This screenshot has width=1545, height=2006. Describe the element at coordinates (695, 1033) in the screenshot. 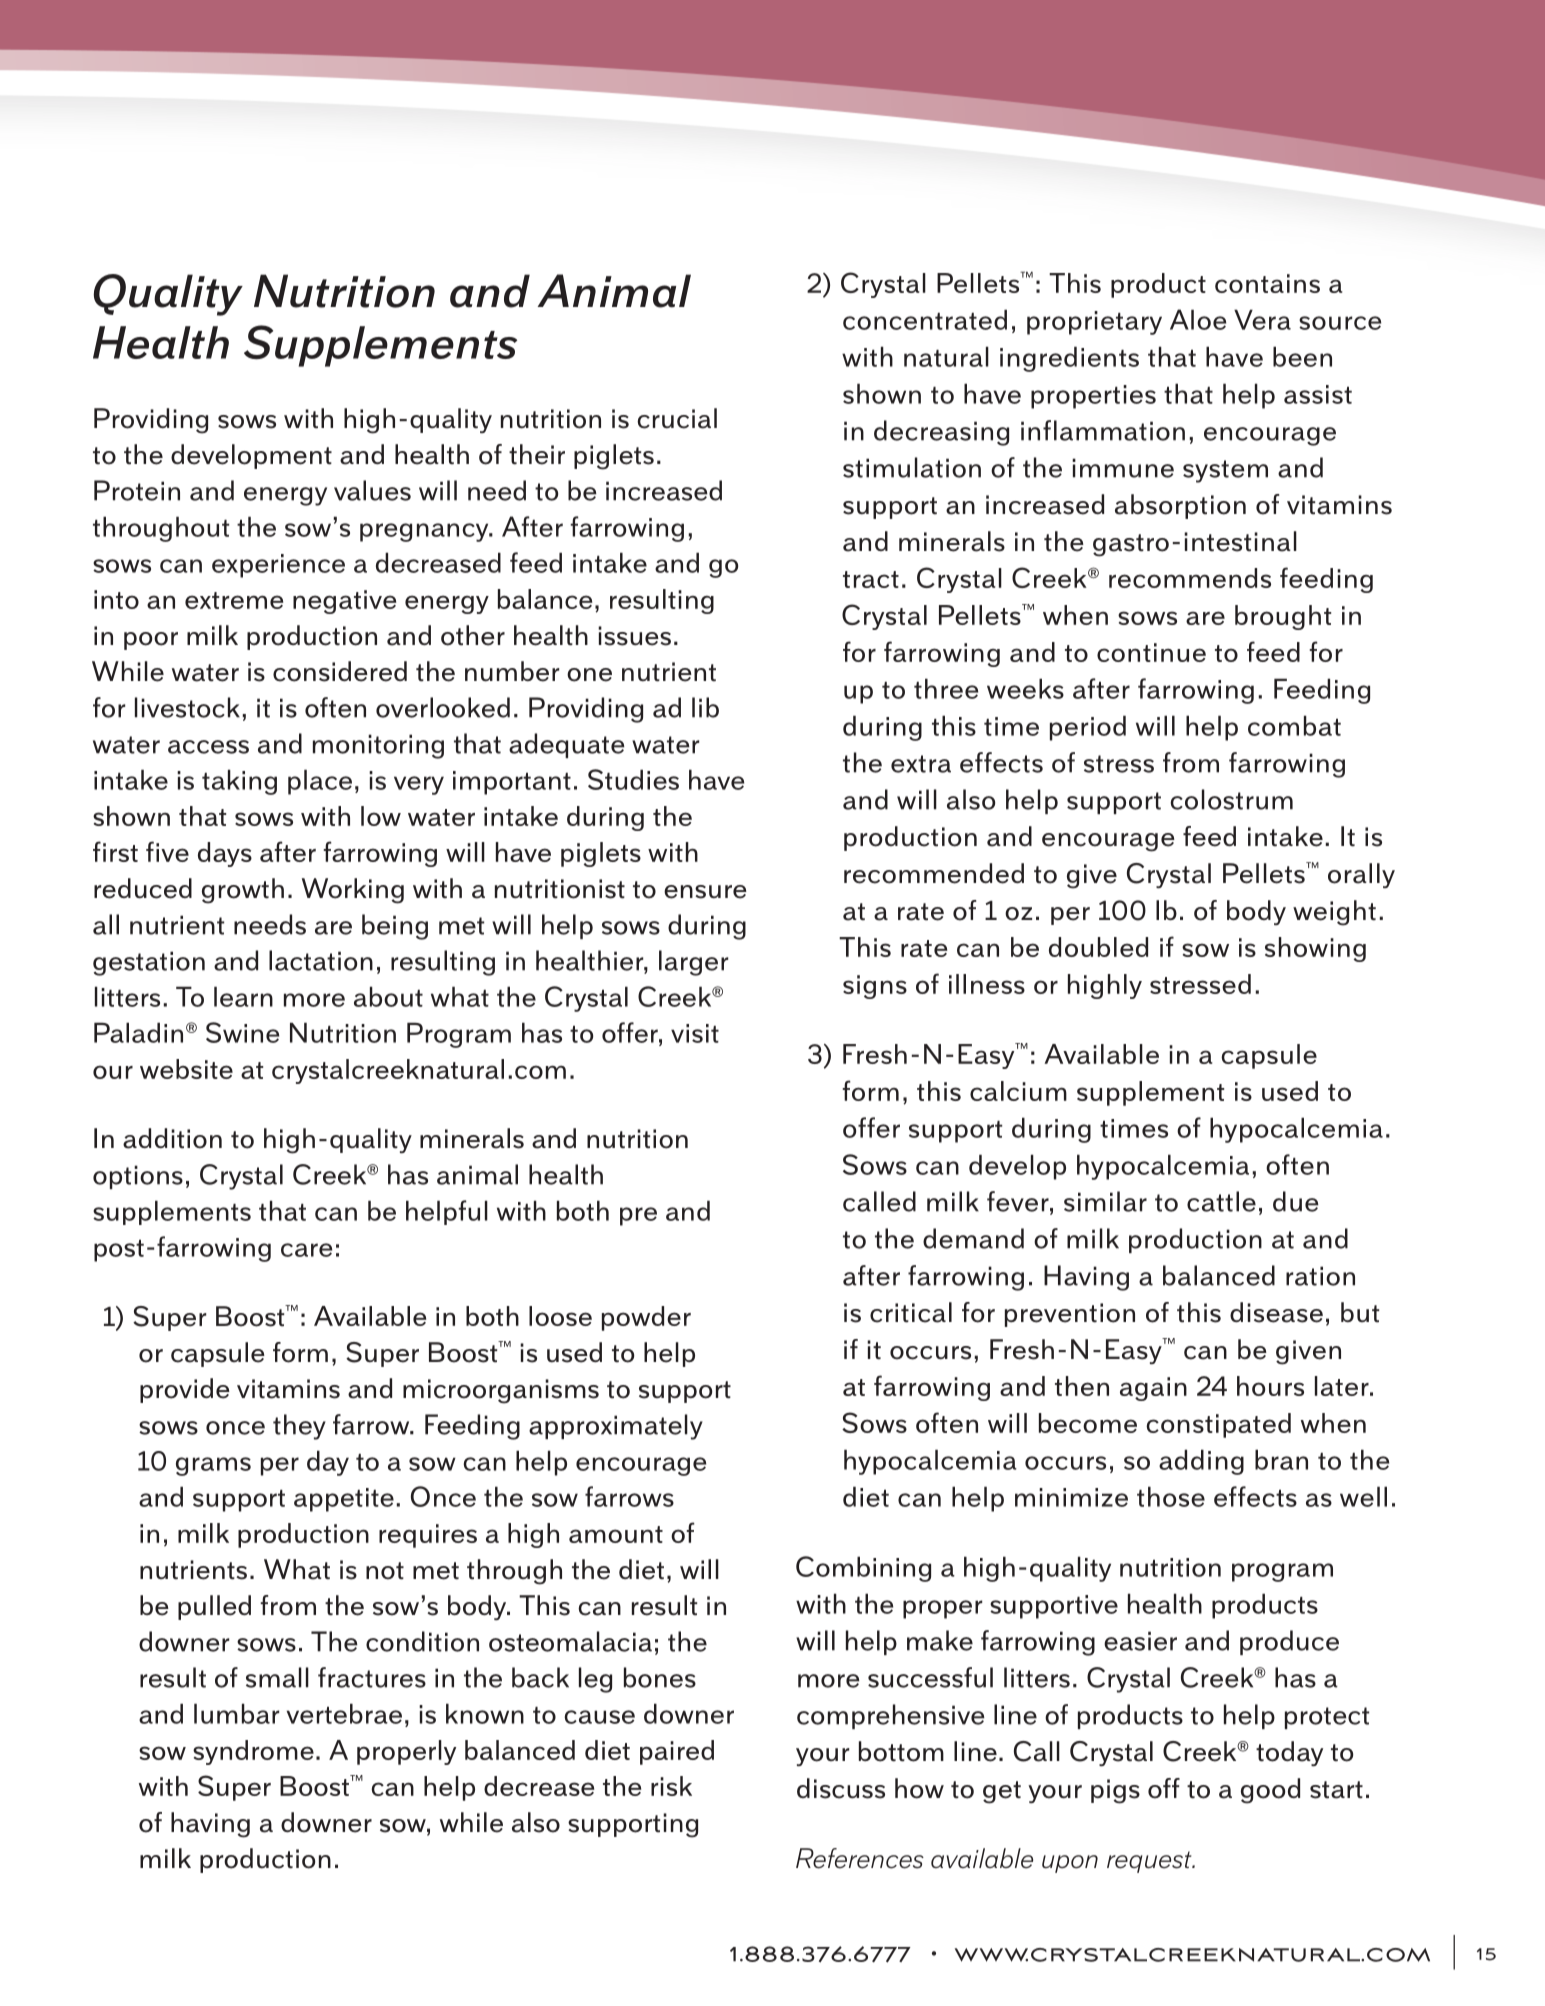

I see `visit` at that location.
